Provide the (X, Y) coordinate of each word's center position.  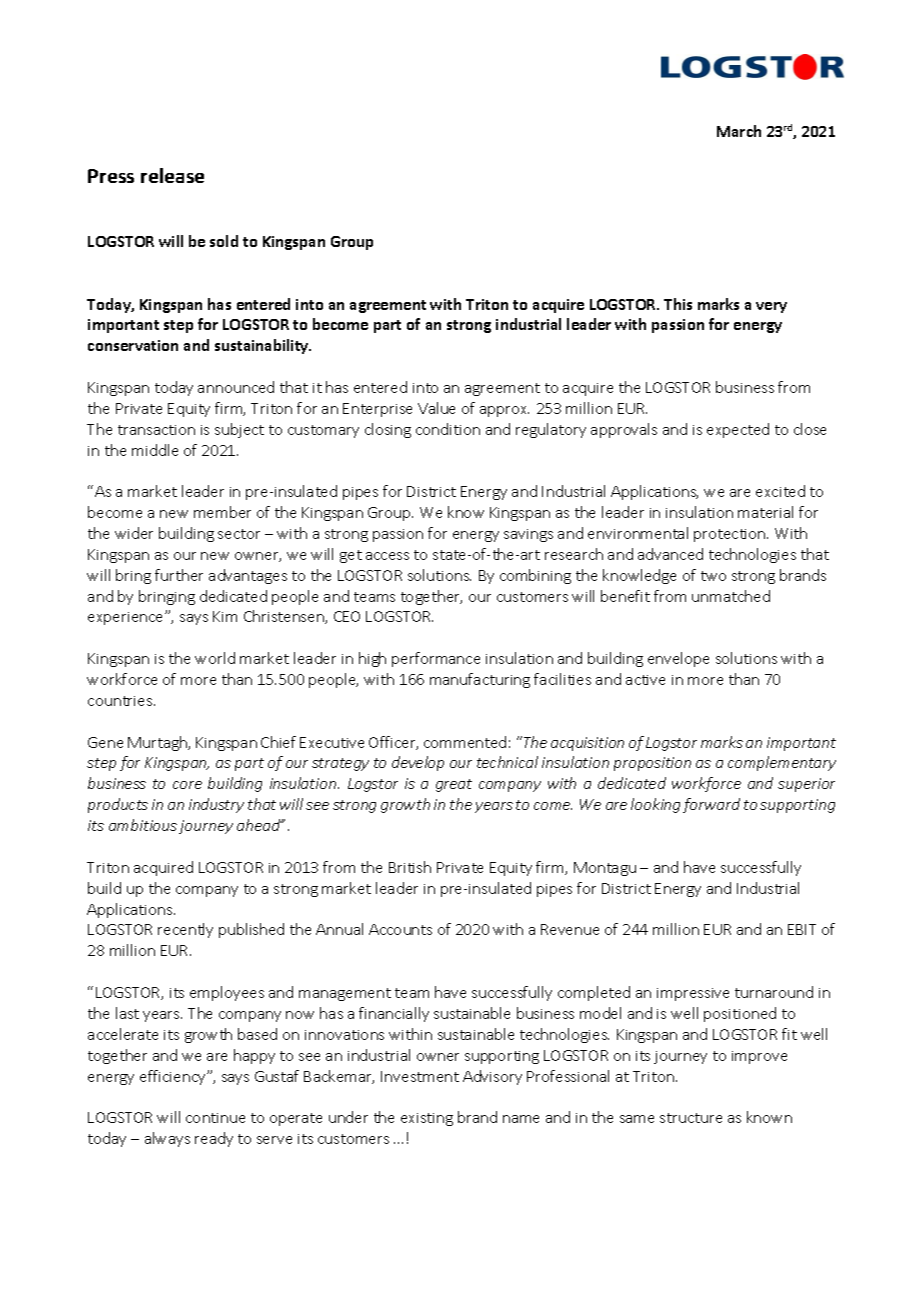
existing (427, 1119)
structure (691, 1118)
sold (224, 241)
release (172, 175)
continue (215, 1118)
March (739, 131)
